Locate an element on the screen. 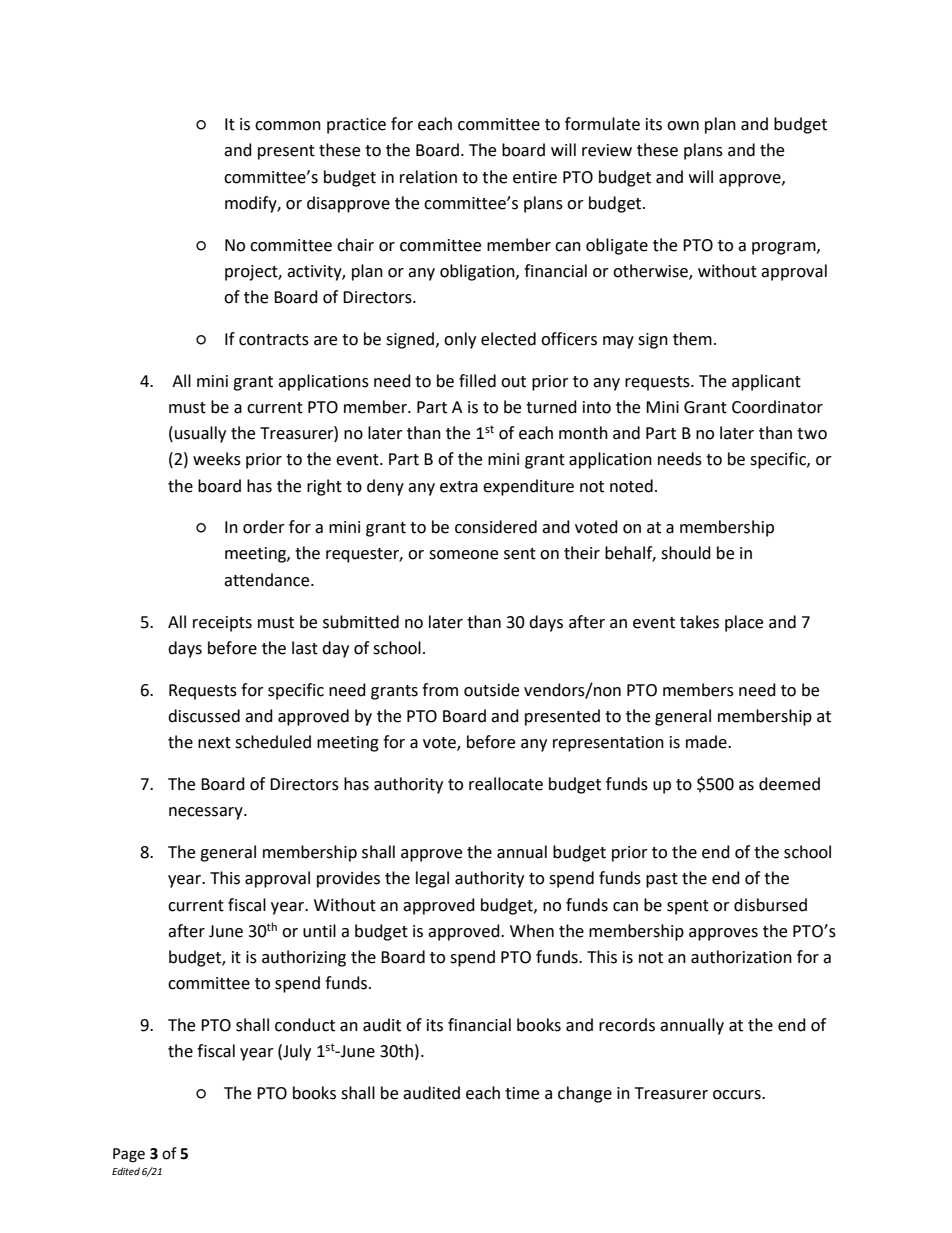  common is located at coordinates (288, 126).
